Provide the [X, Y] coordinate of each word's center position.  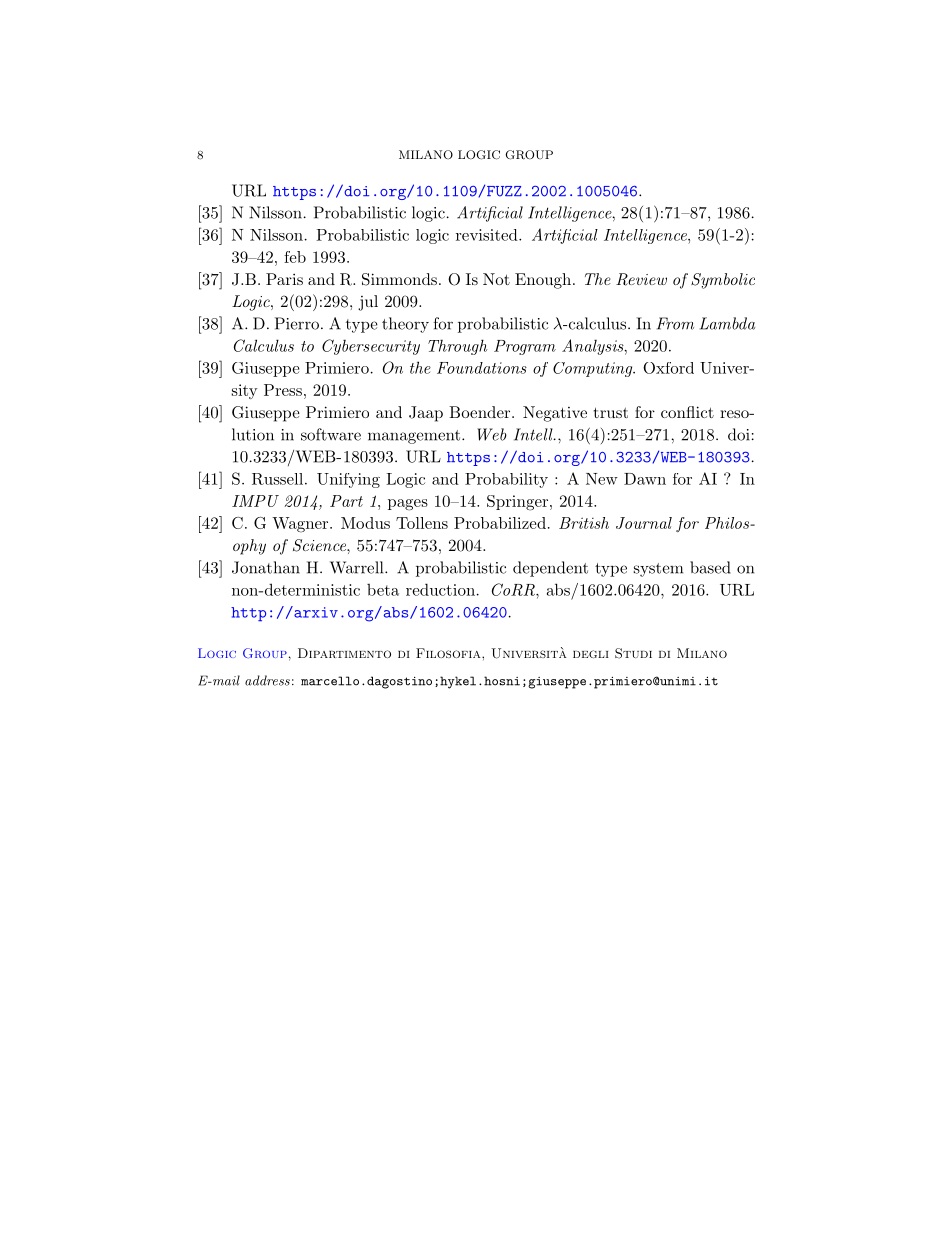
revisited [488, 235]
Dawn [645, 479]
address [267, 680]
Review [641, 279]
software [331, 434]
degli [591, 654]
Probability [506, 480]
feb [295, 257]
